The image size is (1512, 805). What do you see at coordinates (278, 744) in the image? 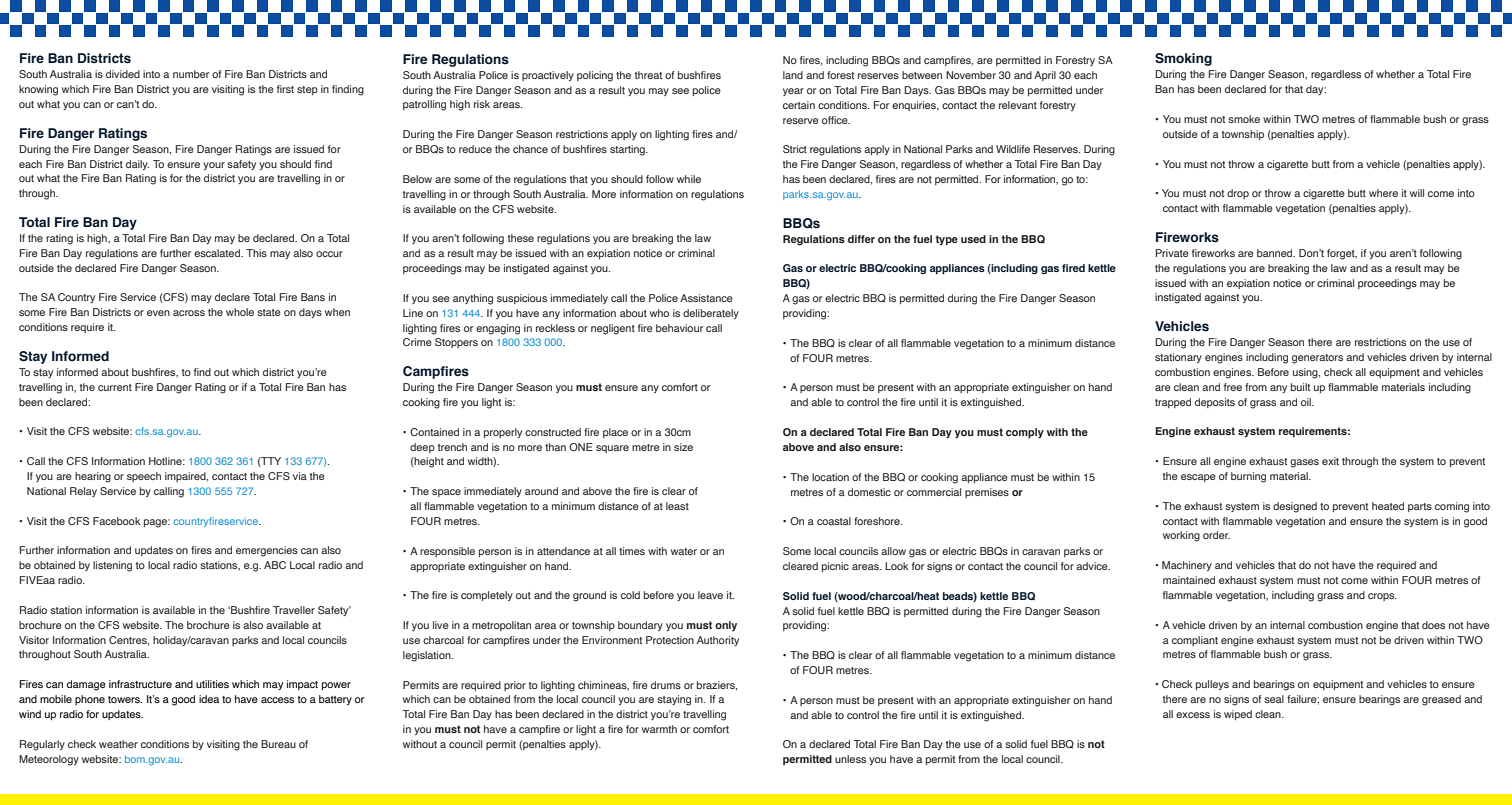
I see `Bureau` at bounding box center [278, 744].
